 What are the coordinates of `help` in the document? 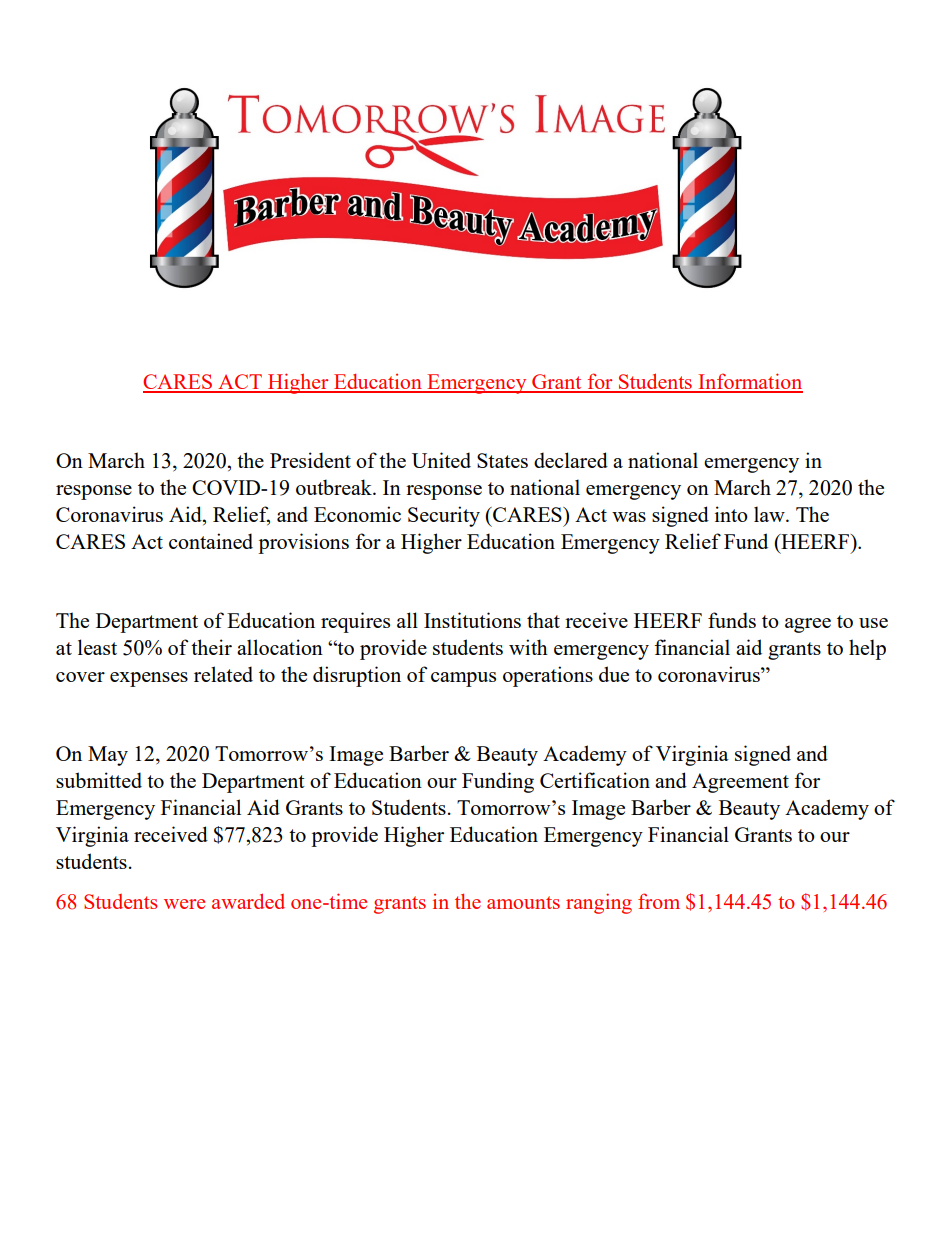 It's located at (867, 649).
